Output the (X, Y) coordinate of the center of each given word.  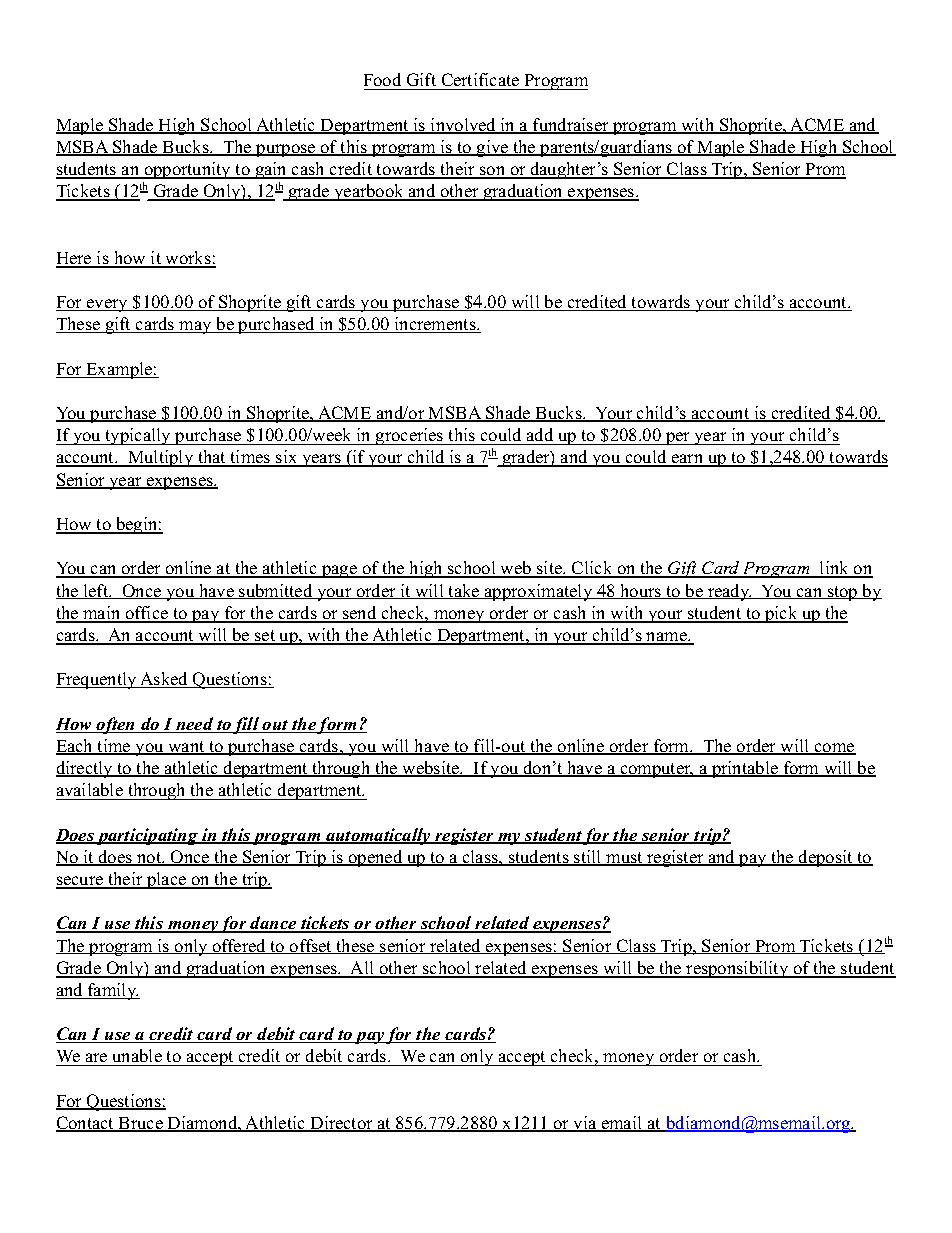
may (195, 327)
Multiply (161, 458)
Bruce (140, 1124)
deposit (826, 858)
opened (376, 858)
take (464, 591)
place (166, 880)
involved (463, 126)
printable (745, 769)
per (677, 438)
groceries (410, 436)
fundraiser (571, 126)
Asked (164, 680)
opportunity (187, 170)
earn (687, 460)
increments (435, 325)
